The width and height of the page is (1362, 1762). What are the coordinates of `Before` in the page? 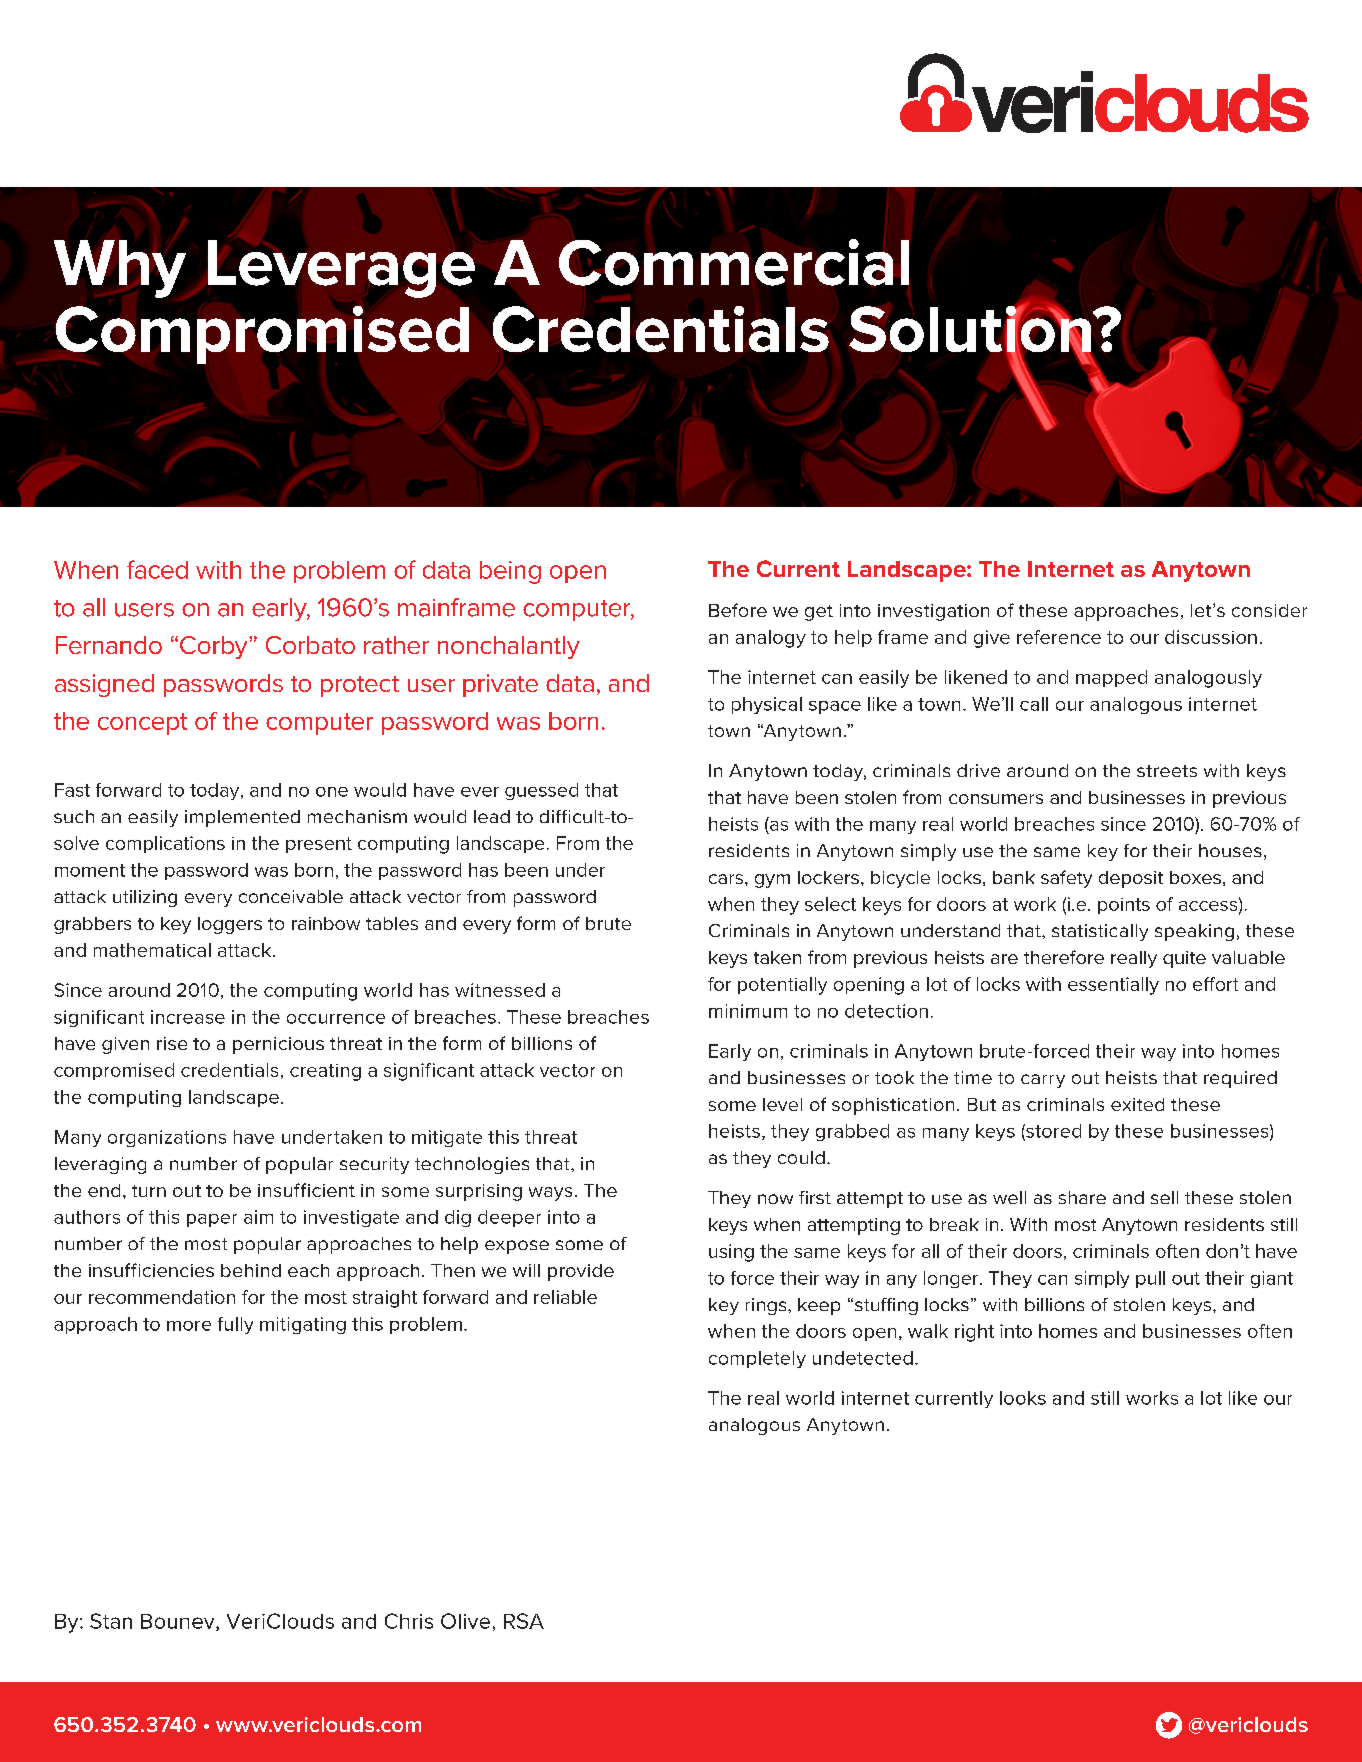 It's located at (738, 610).
